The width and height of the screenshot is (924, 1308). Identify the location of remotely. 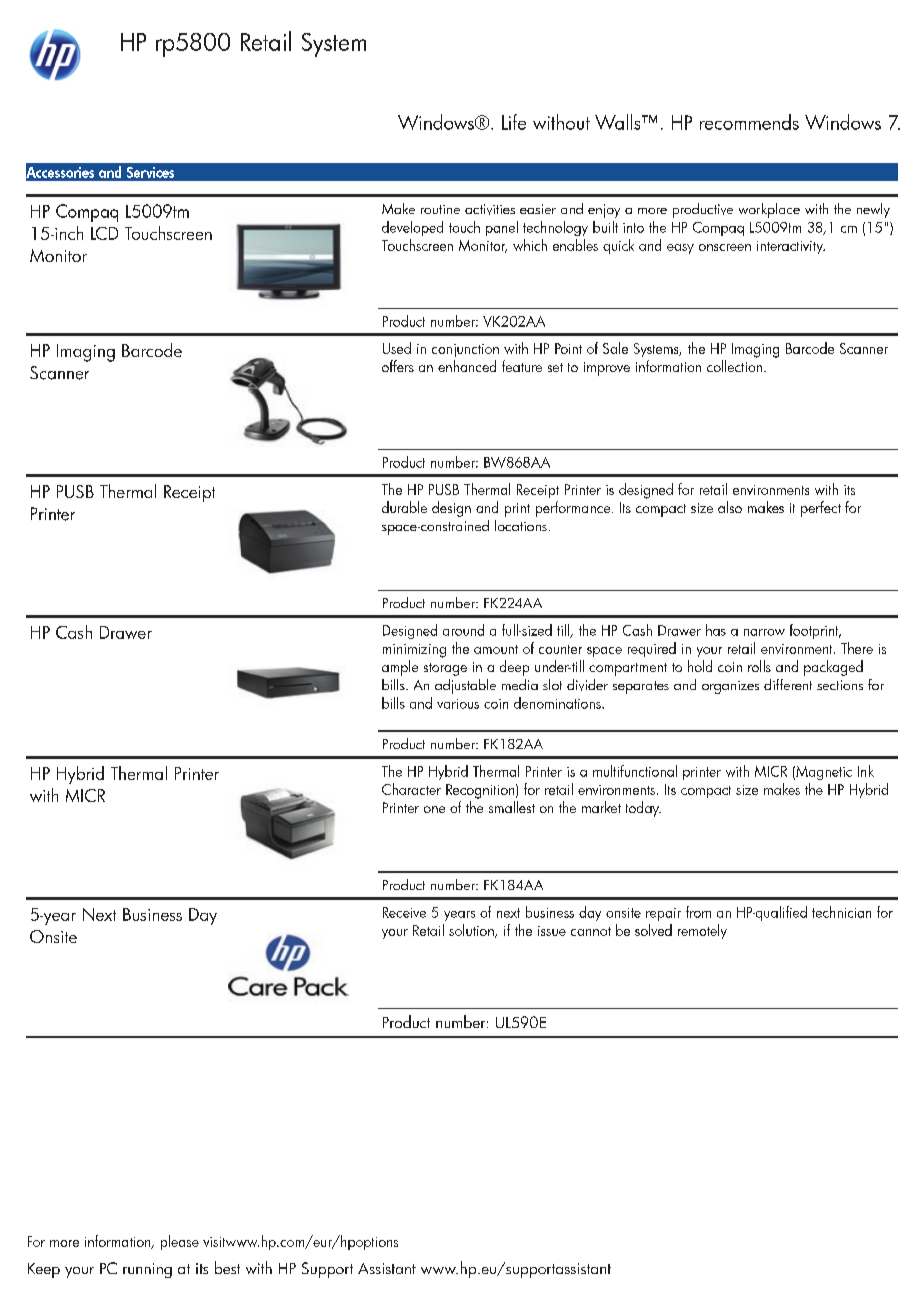
(702, 931).
